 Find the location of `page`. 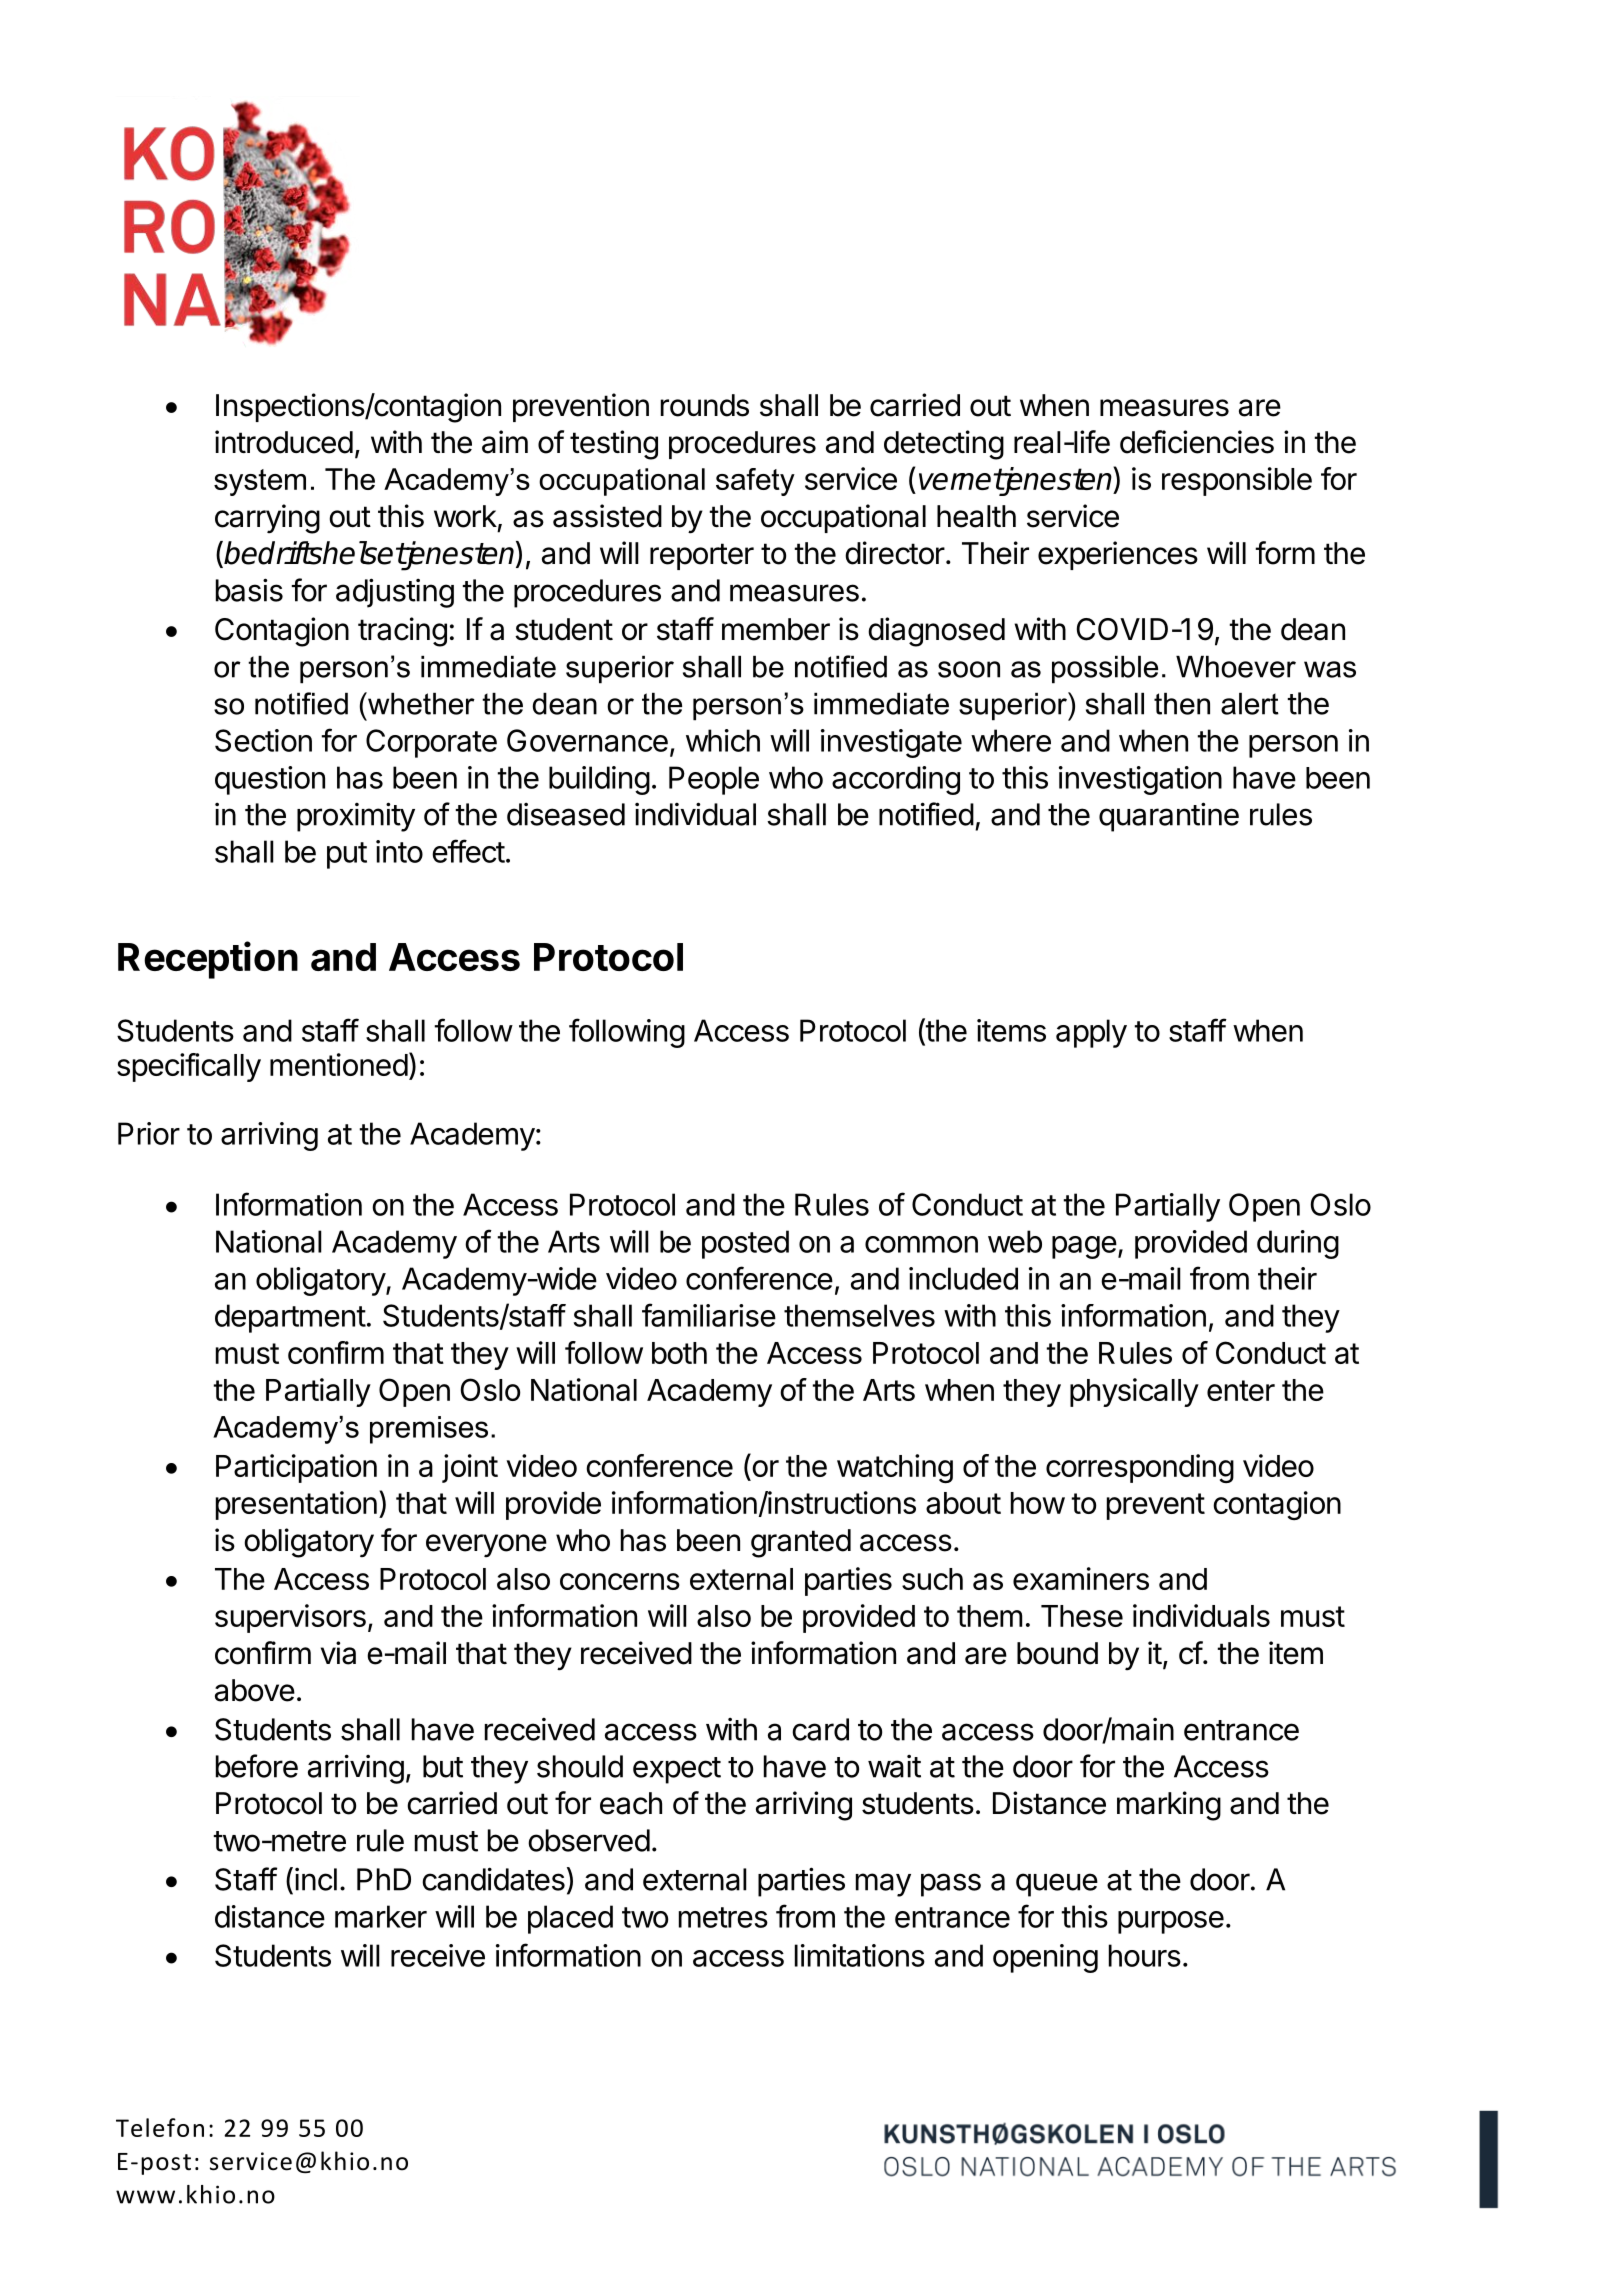

page is located at coordinates (1084, 1247).
